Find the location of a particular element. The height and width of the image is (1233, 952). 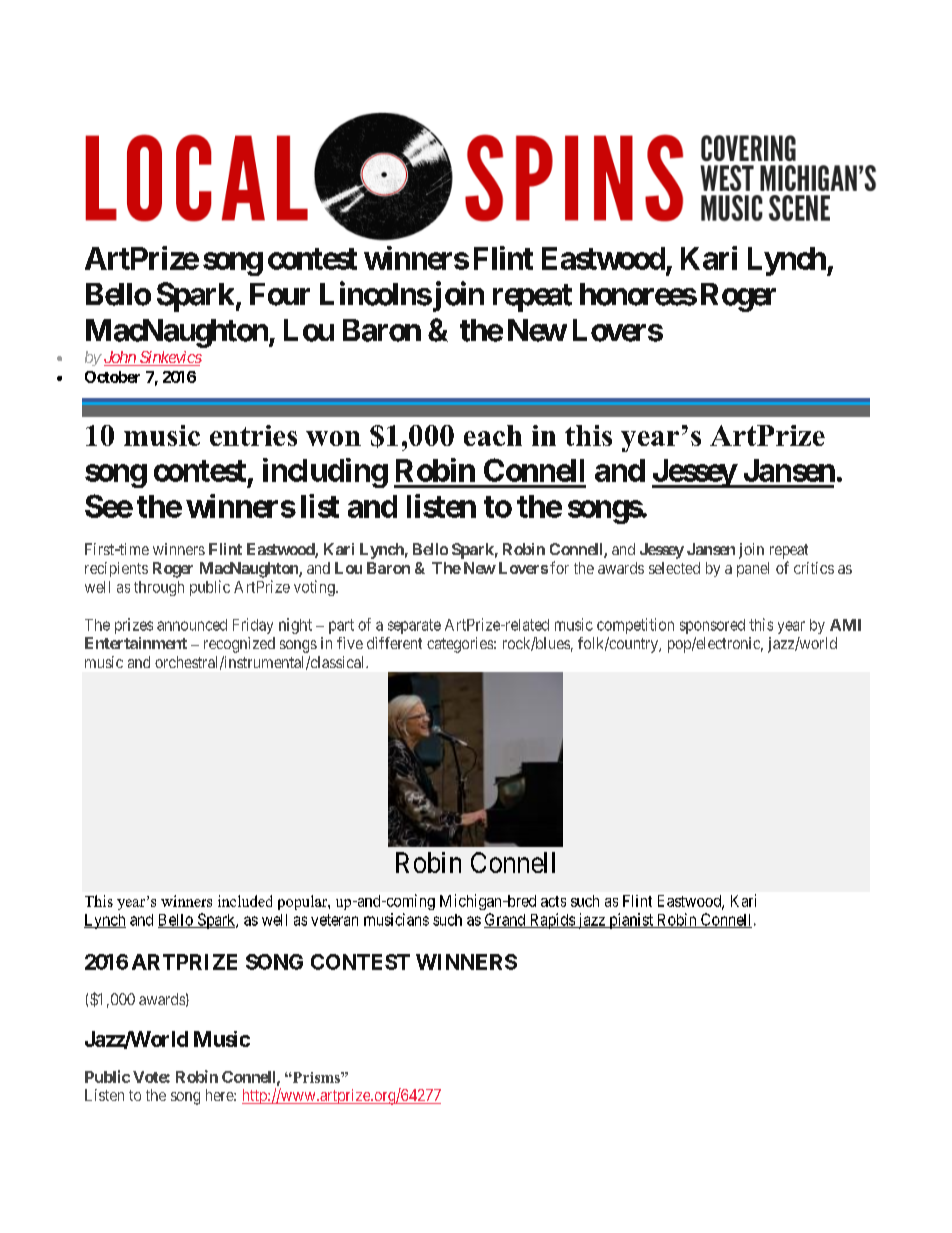

recognized is located at coordinates (239, 645).
